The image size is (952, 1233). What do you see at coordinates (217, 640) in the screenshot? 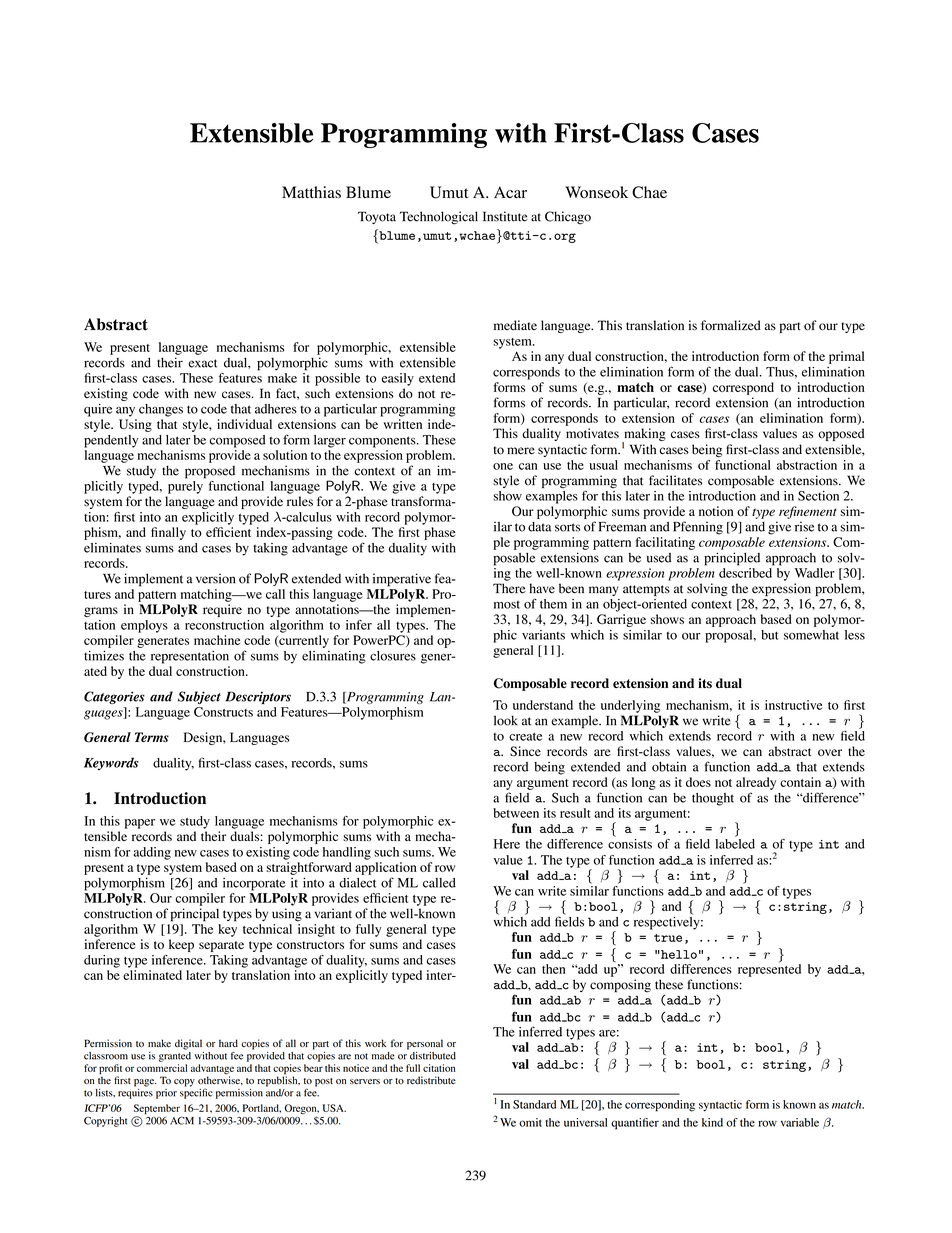
I see `machine` at bounding box center [217, 640].
